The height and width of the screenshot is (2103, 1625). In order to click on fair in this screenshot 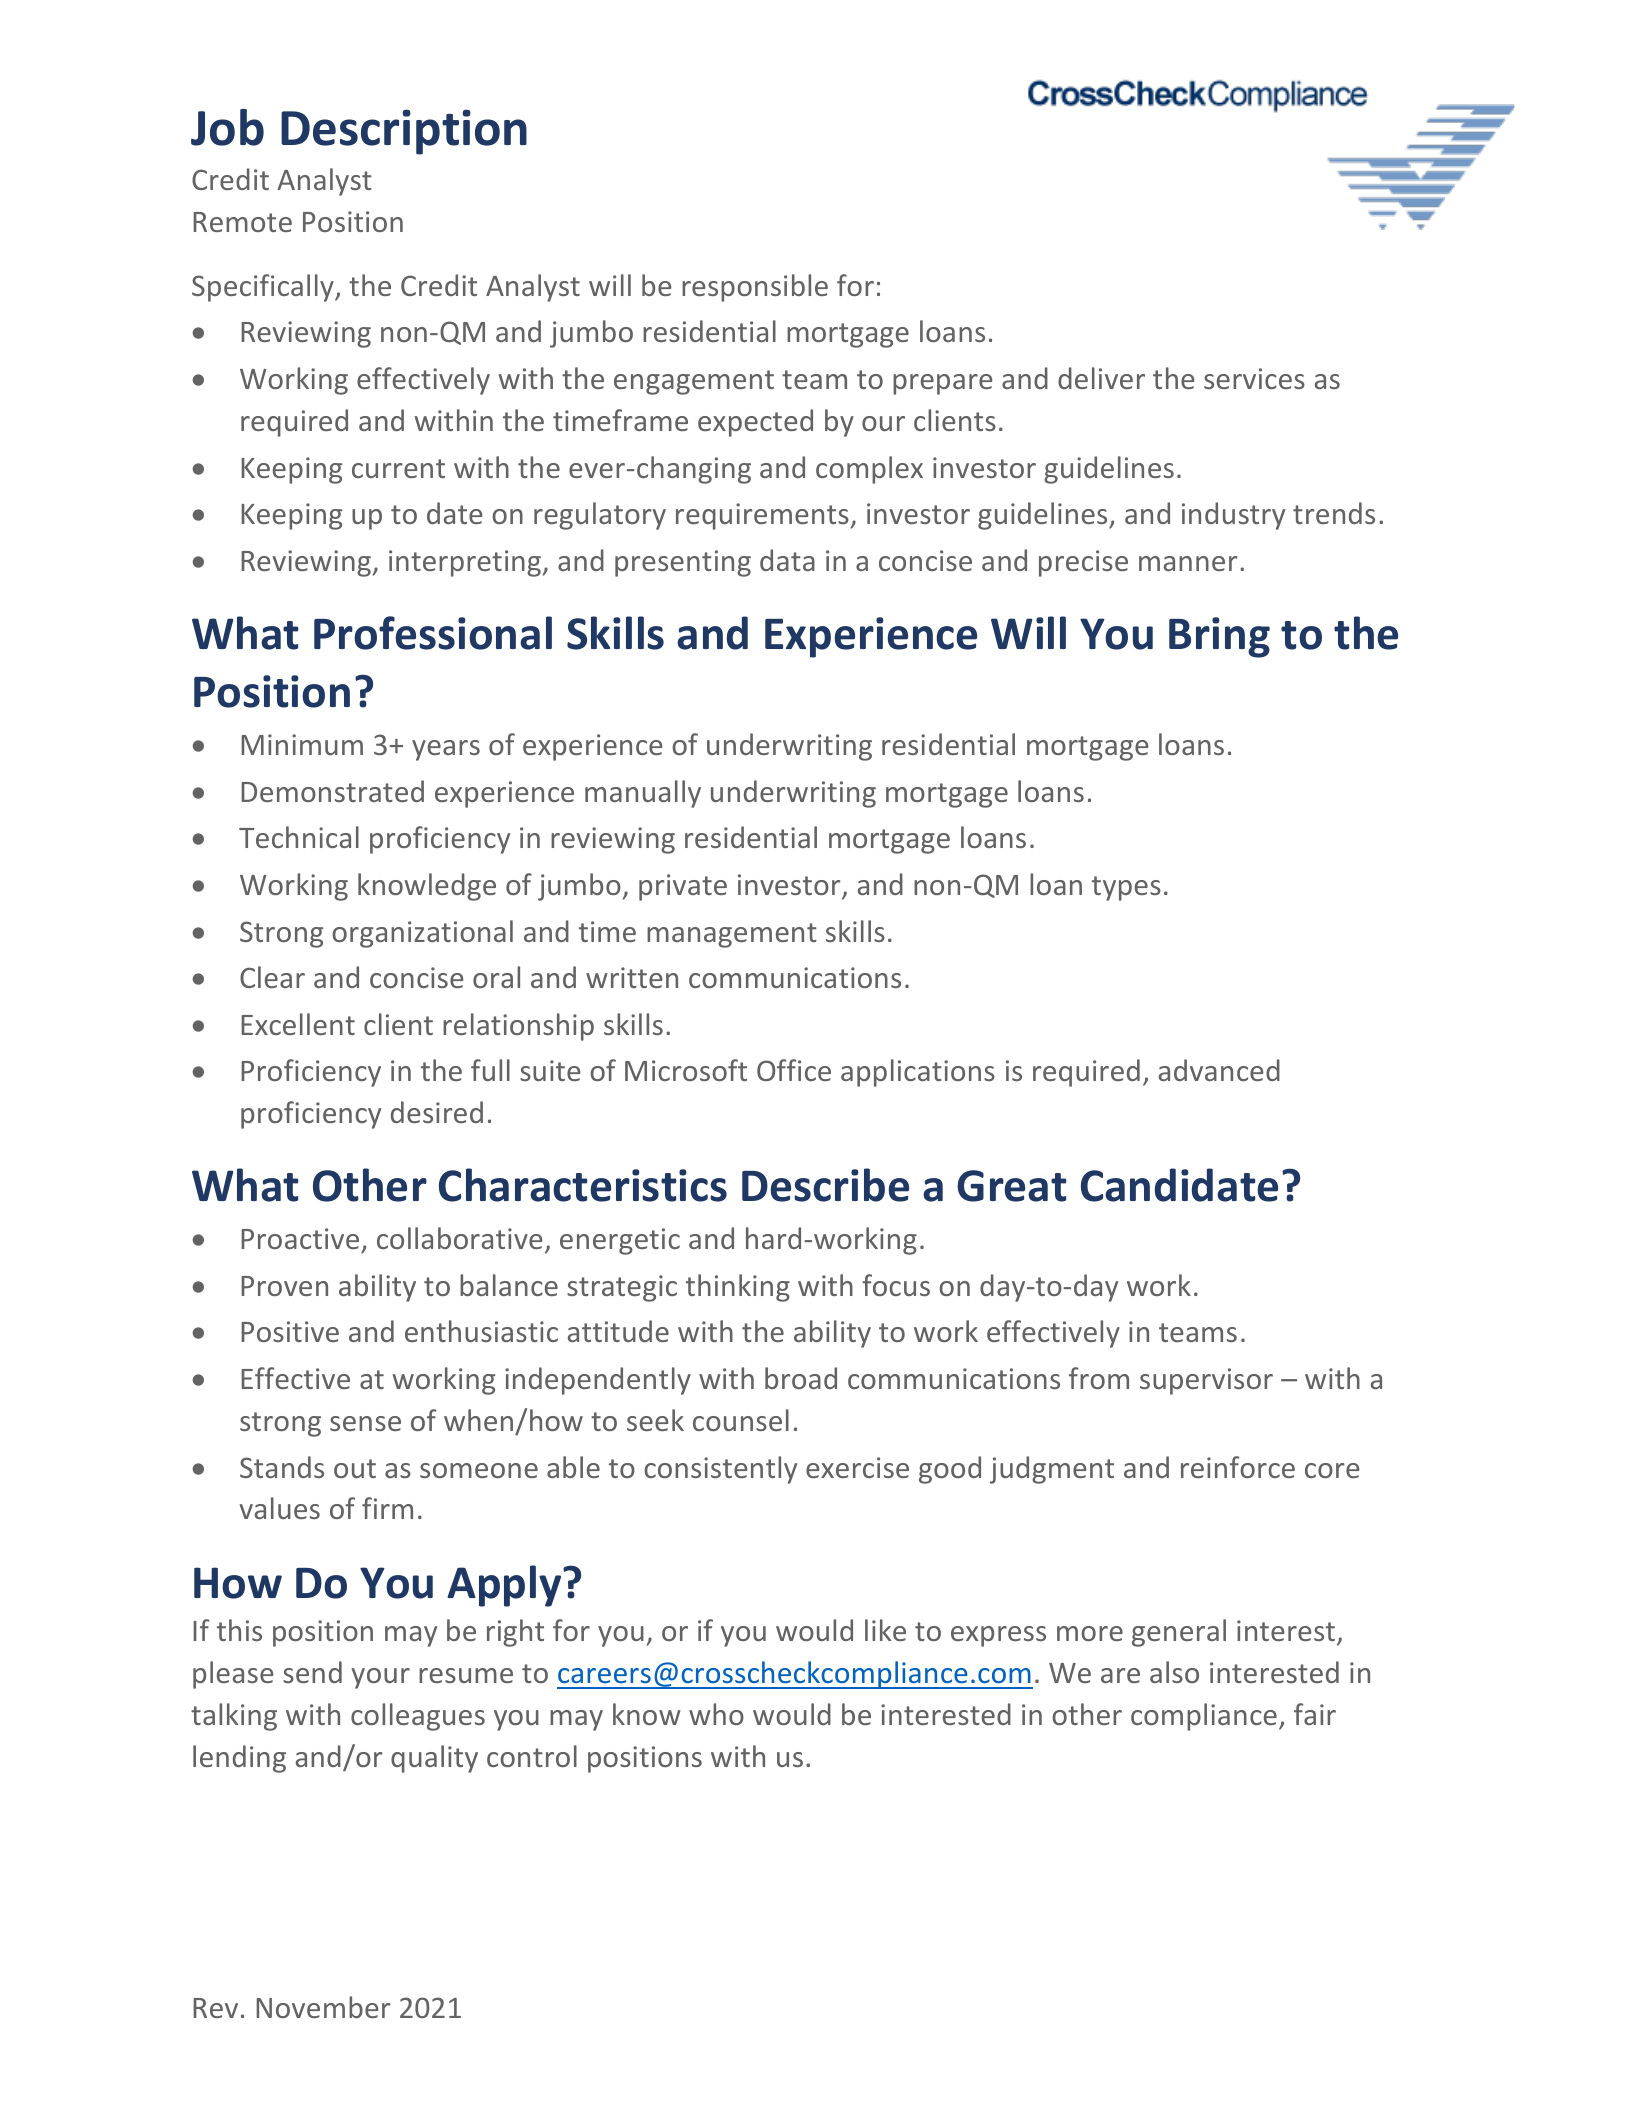, I will do `click(1315, 1714)`.
